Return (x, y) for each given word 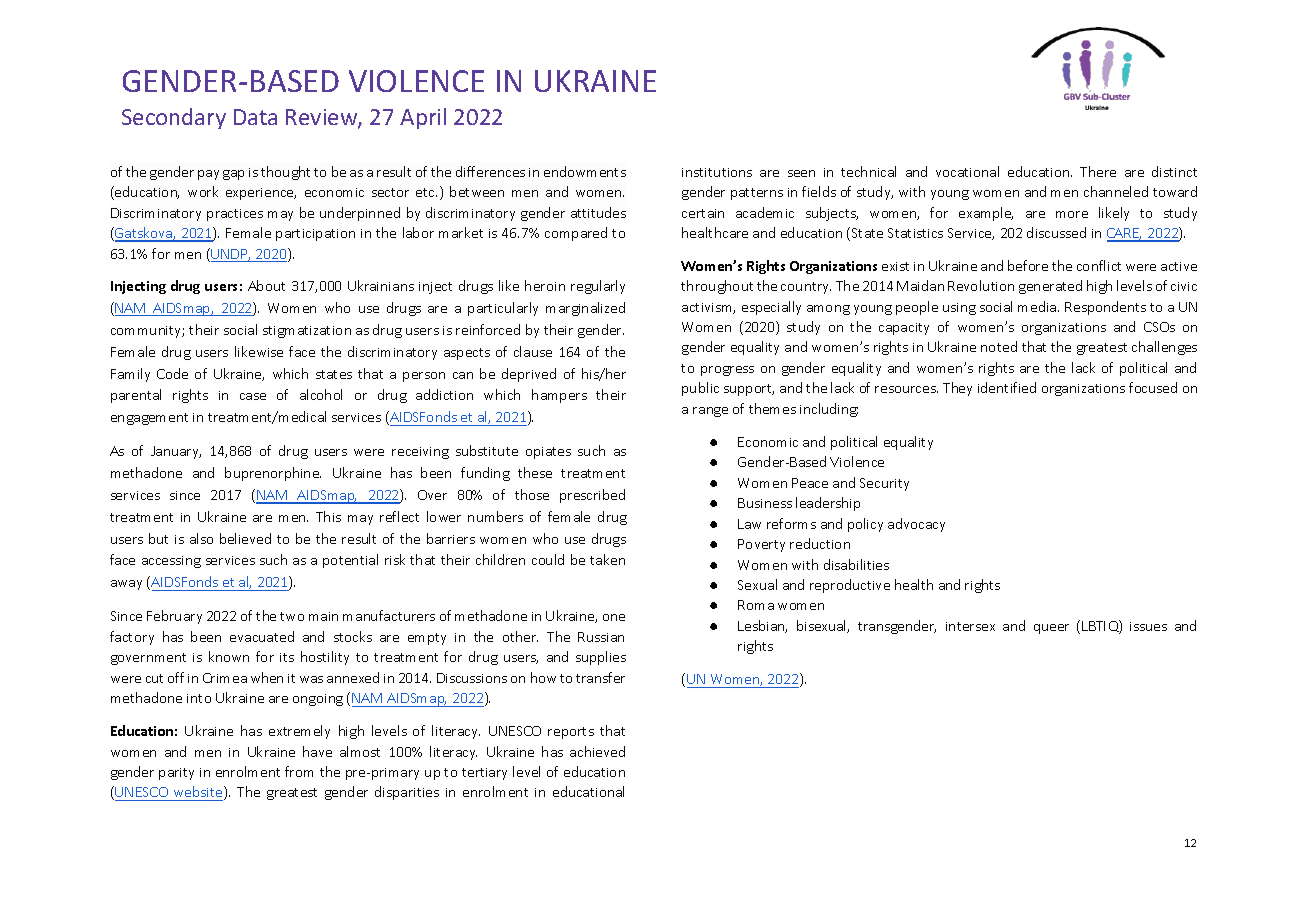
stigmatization (307, 332)
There (1098, 171)
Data (255, 117)
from (299, 771)
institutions (717, 172)
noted (999, 346)
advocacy (916, 525)
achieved (597, 751)
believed (245, 538)
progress (727, 371)
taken (607, 559)
